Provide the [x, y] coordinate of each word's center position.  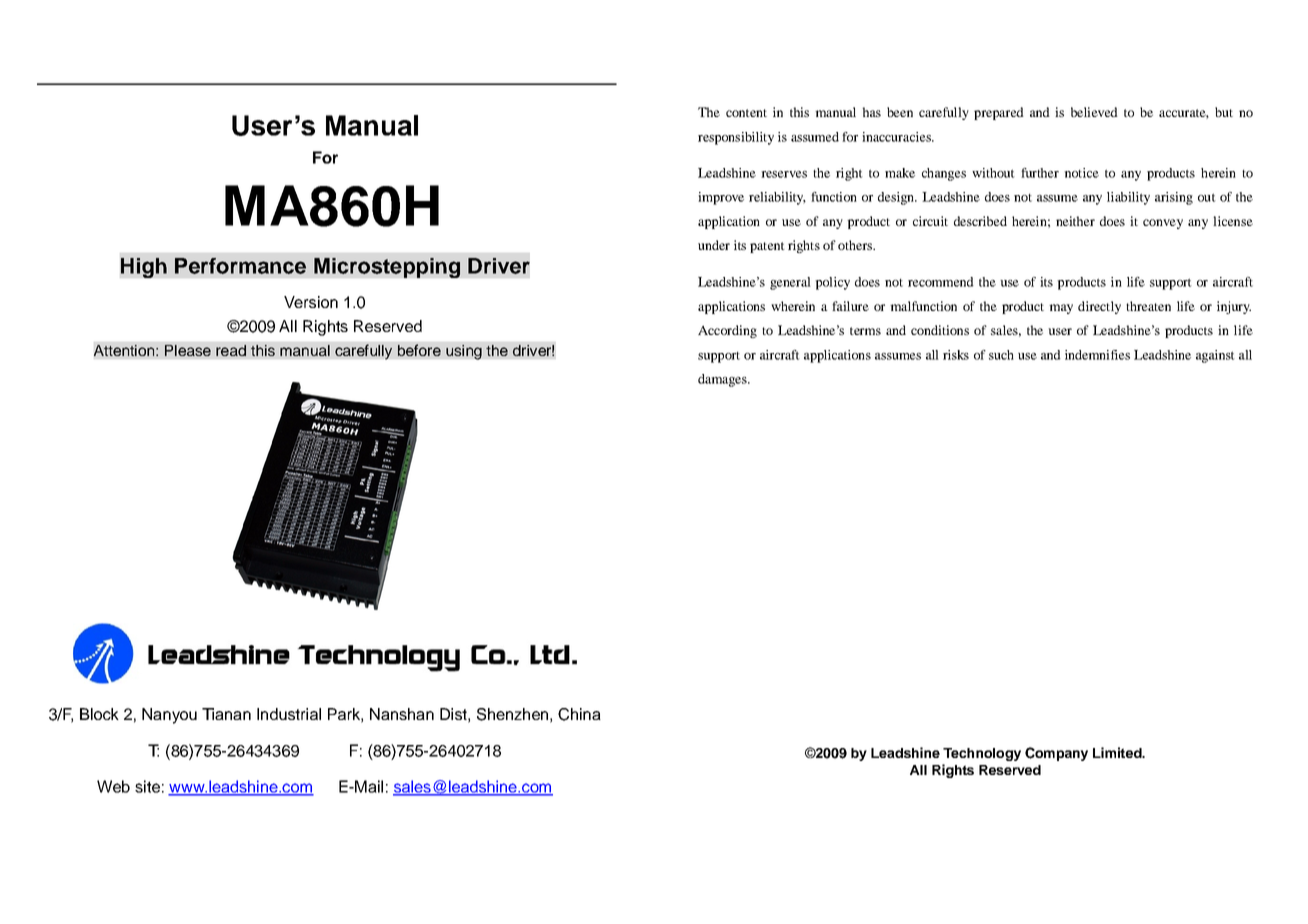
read [231, 350]
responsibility [736, 138]
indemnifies [1097, 355]
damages [723, 380]
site [147, 786]
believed [1094, 112]
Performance [240, 266]
